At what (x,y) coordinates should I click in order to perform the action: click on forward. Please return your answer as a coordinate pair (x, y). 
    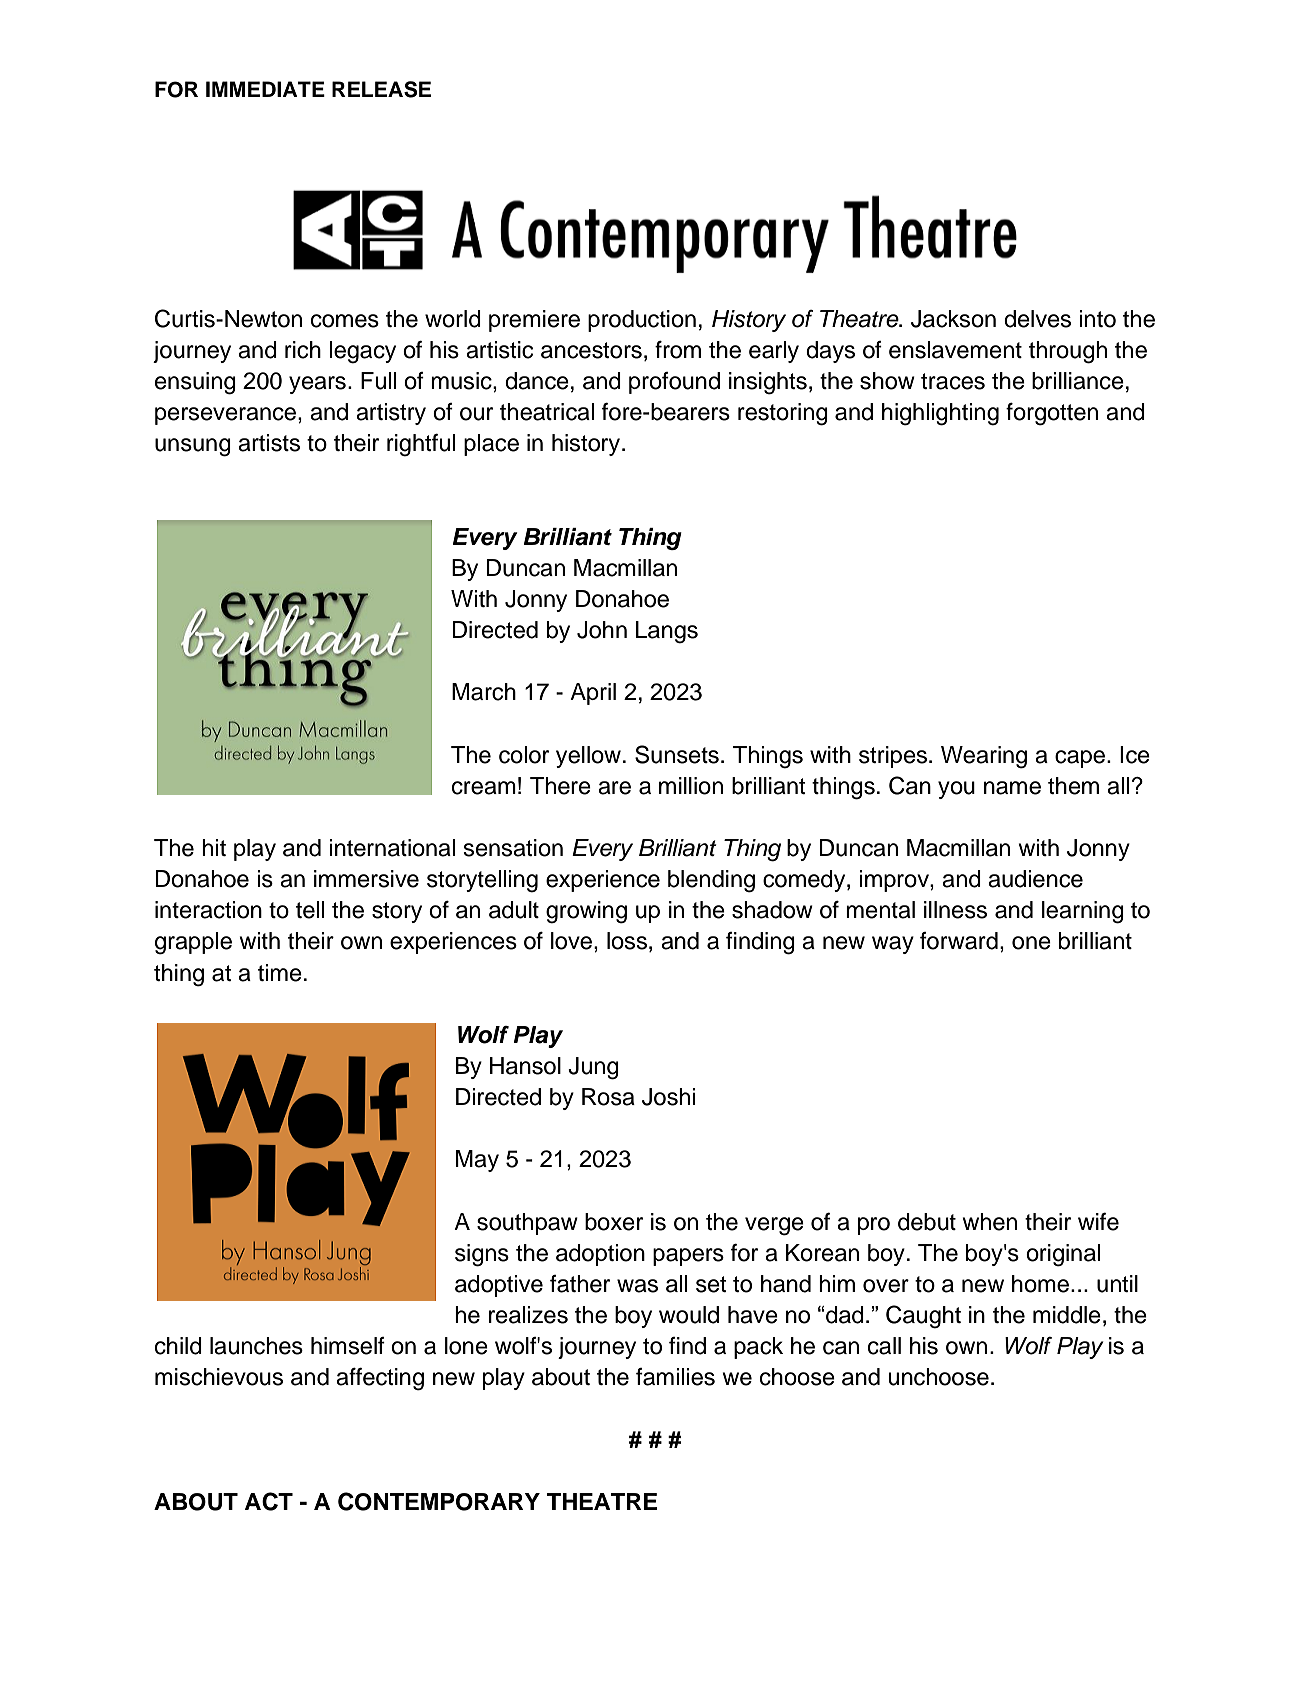
    Looking at the image, I should click on (959, 941).
